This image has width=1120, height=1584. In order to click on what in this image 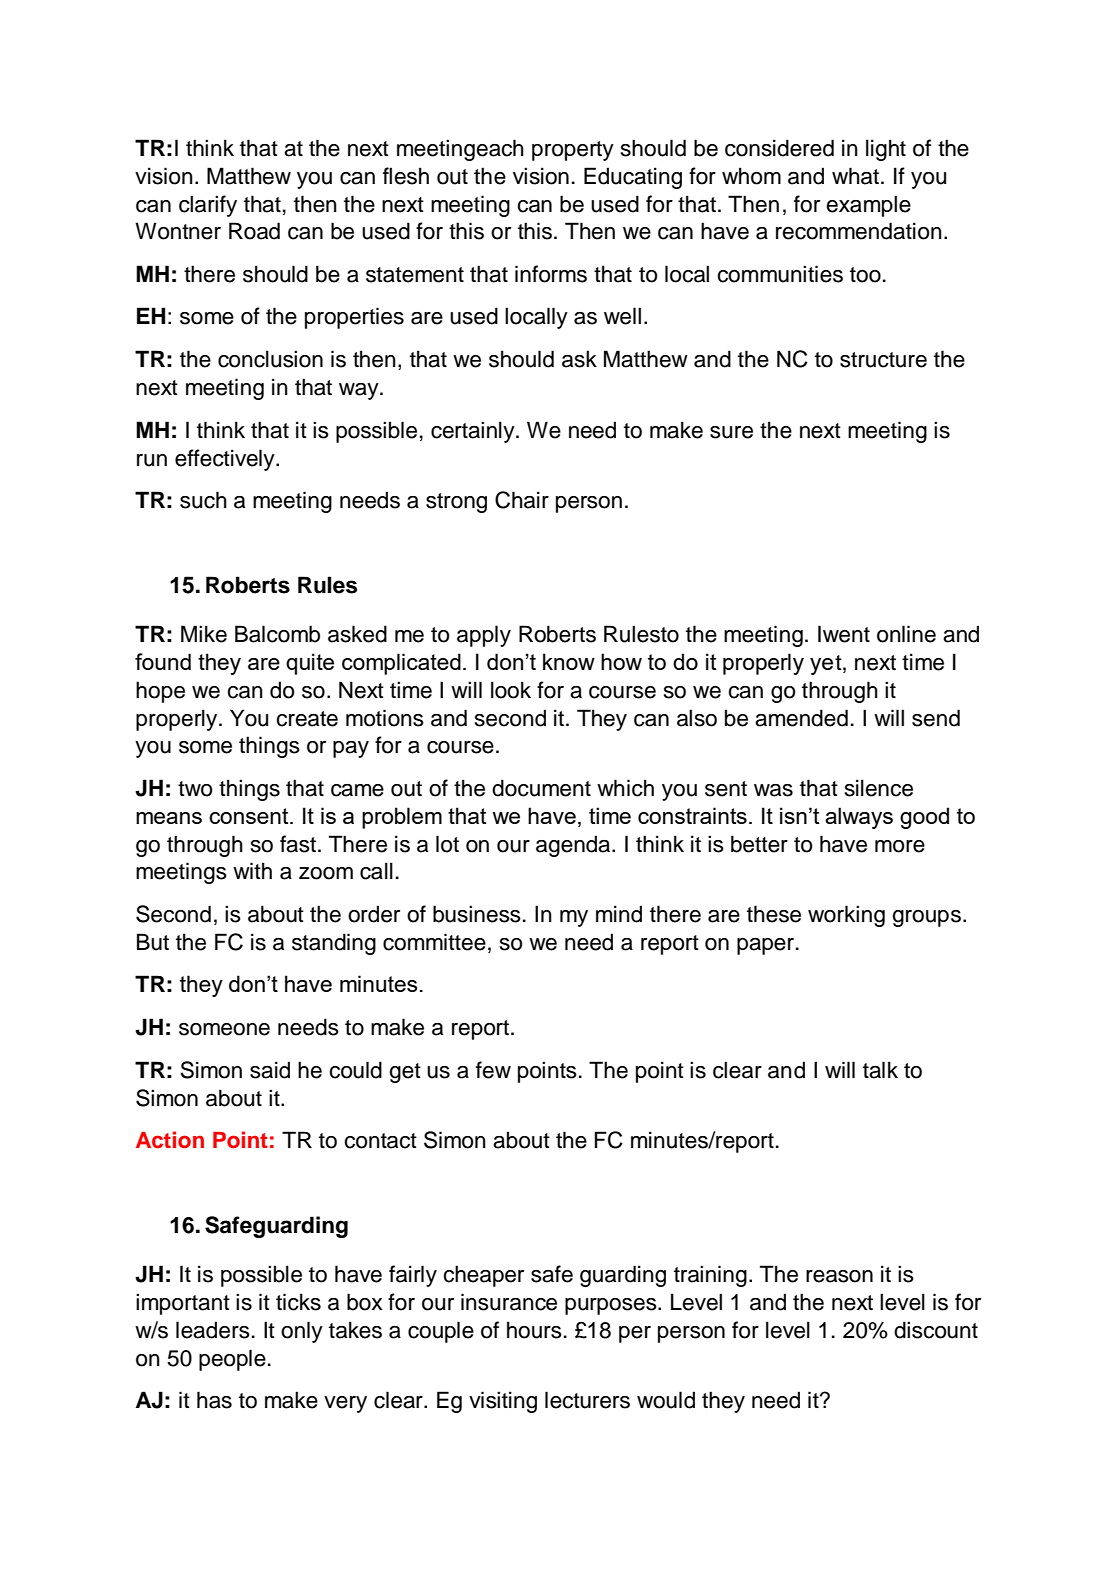, I will do `click(857, 176)`.
